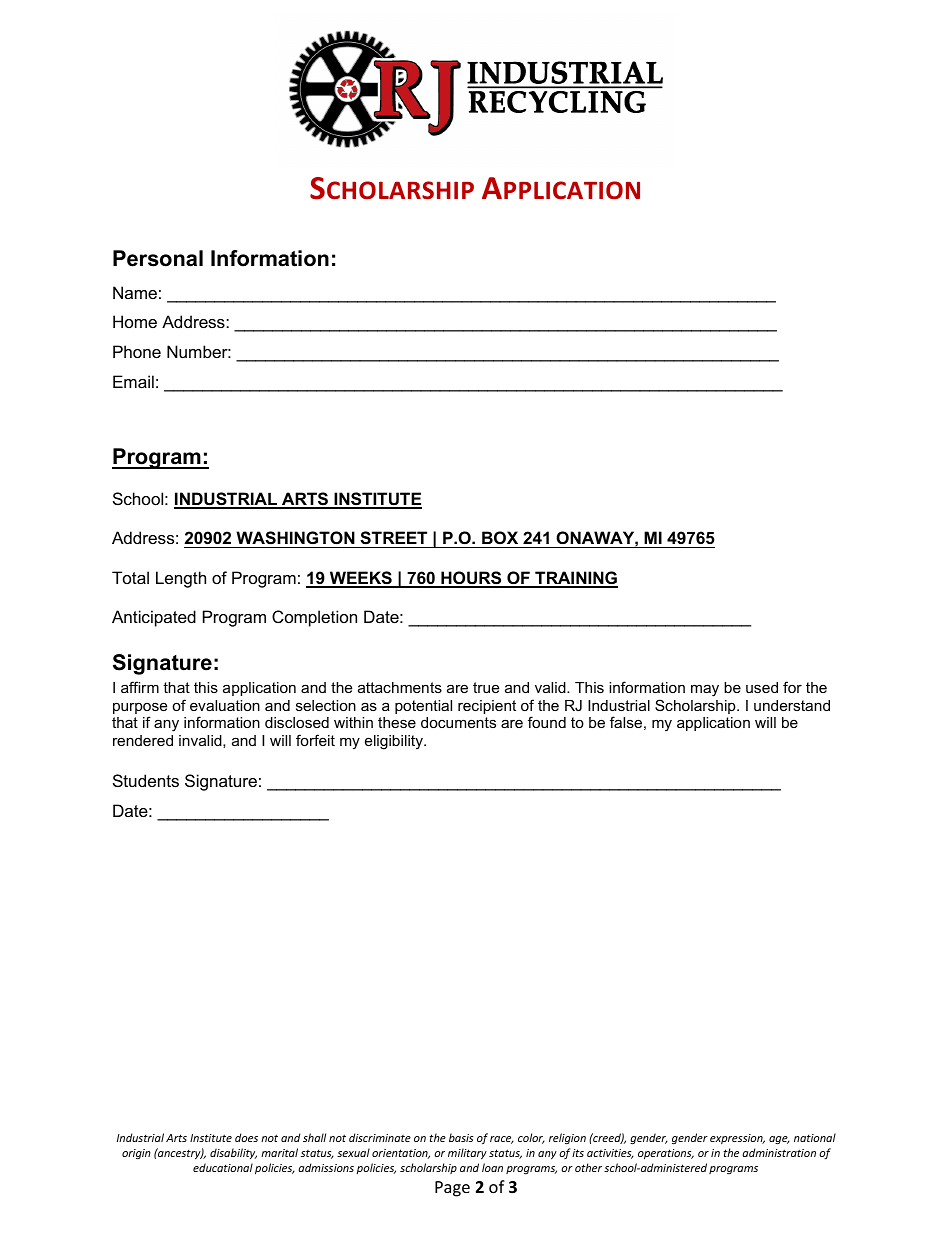 Image resolution: width=952 pixels, height=1233 pixels. I want to click on evaluation, so click(225, 705).
